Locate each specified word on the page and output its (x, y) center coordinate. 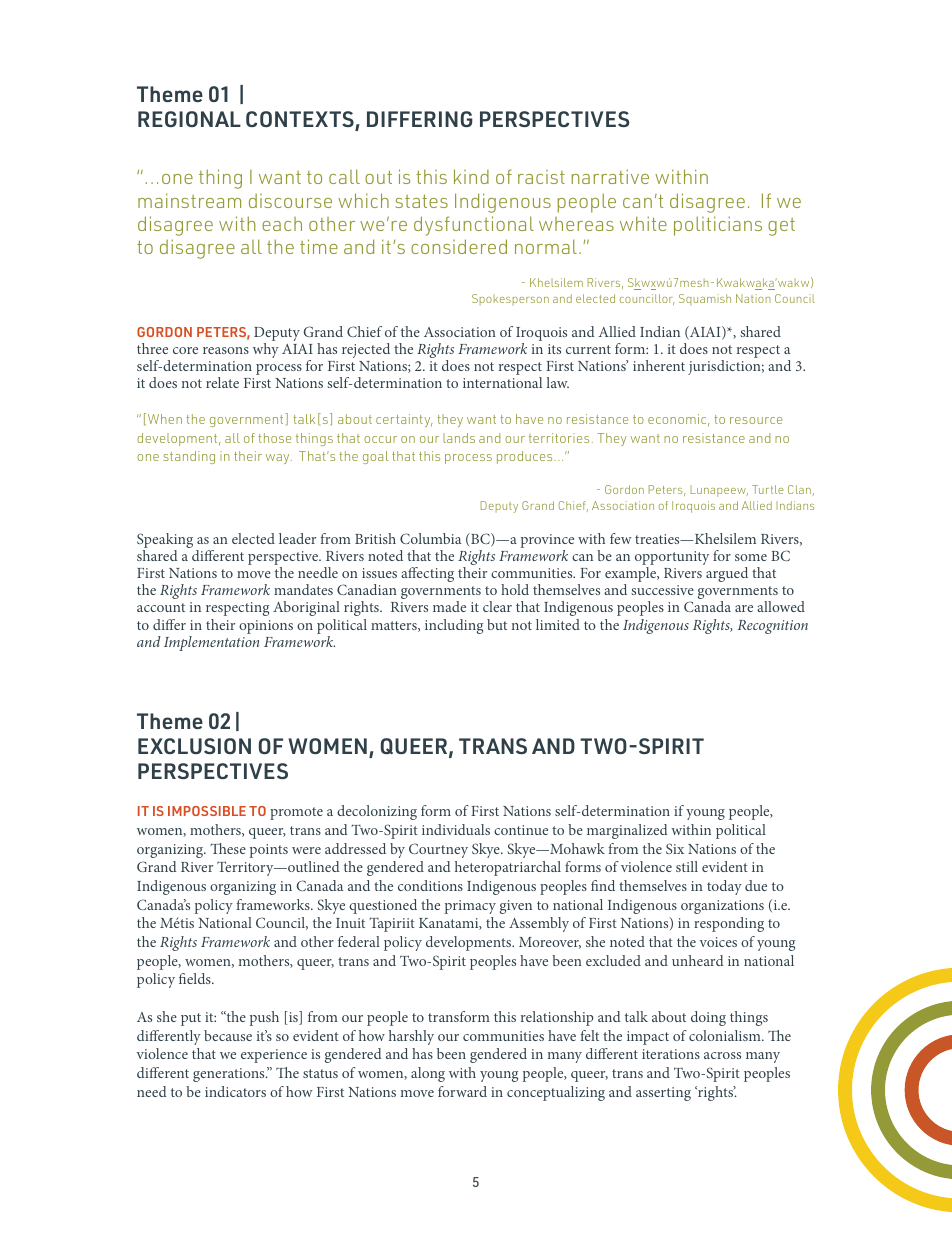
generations (230, 1075)
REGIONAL (189, 119)
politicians (718, 226)
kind (471, 176)
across (722, 1055)
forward (462, 1091)
